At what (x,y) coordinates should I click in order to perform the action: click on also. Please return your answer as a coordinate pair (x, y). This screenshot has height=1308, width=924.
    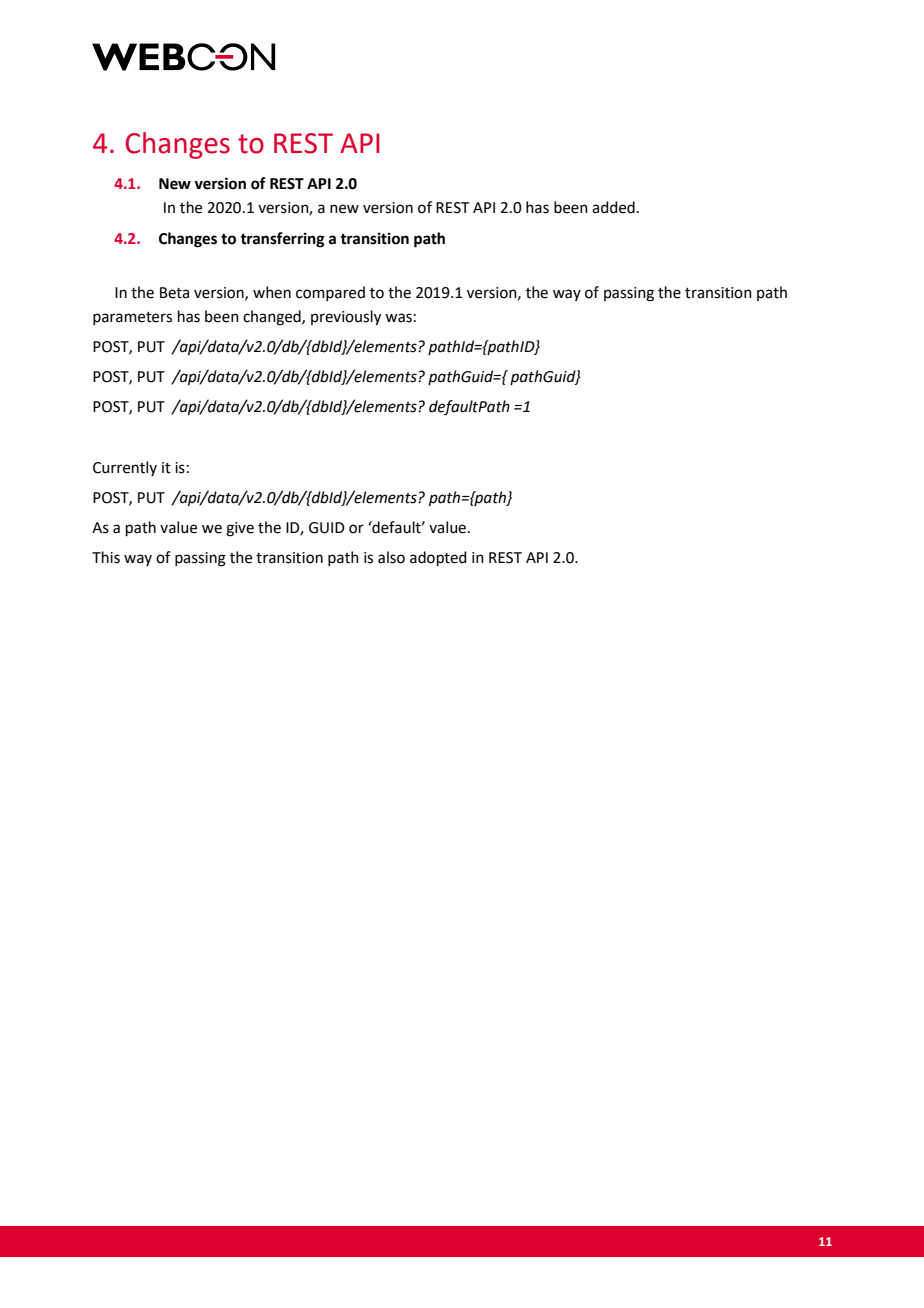
    Looking at the image, I should click on (391, 557).
